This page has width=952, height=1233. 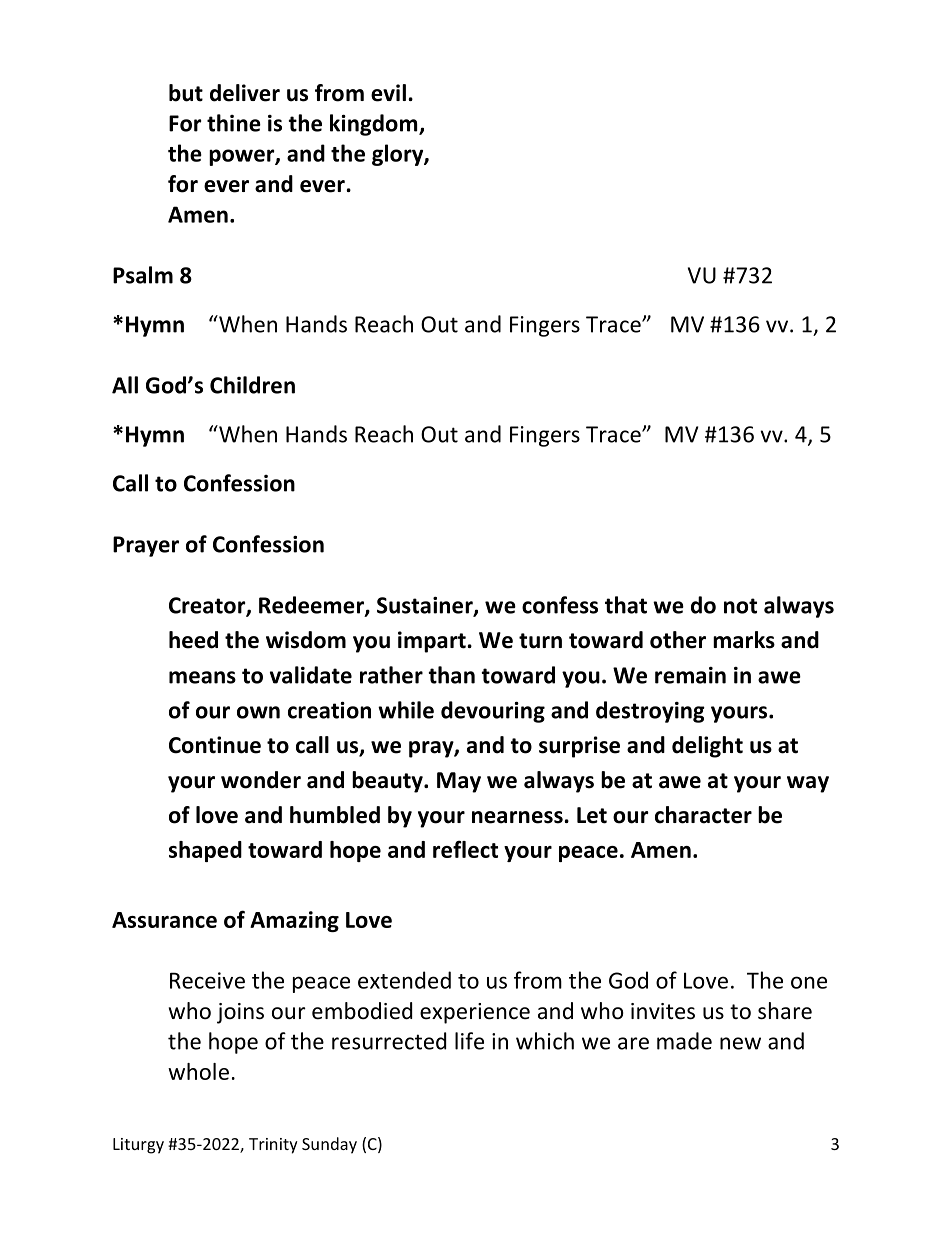 What do you see at coordinates (164, 920) in the page?
I see `Assurance` at bounding box center [164, 920].
